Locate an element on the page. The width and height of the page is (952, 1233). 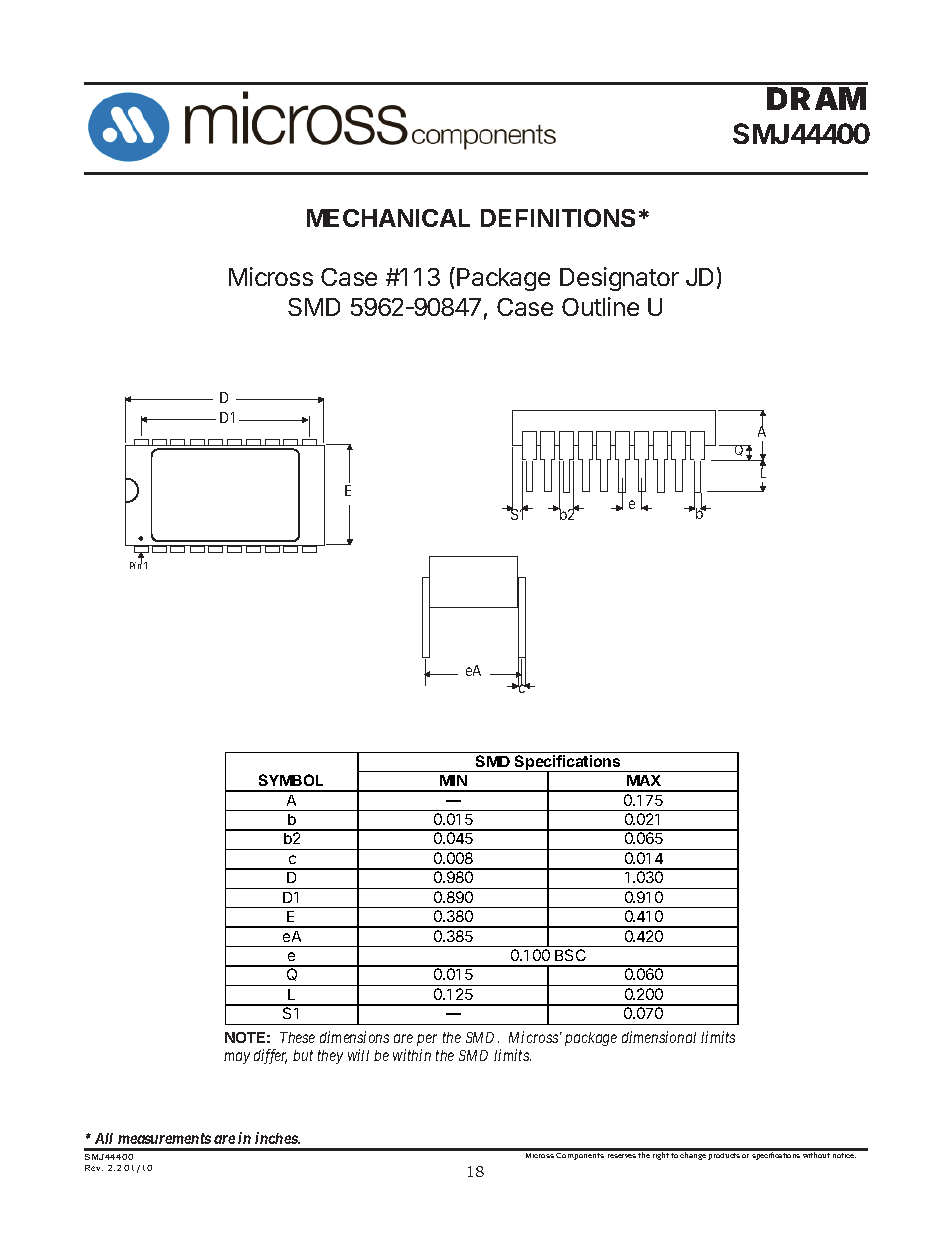
MECHANICAL is located at coordinates (388, 218).
